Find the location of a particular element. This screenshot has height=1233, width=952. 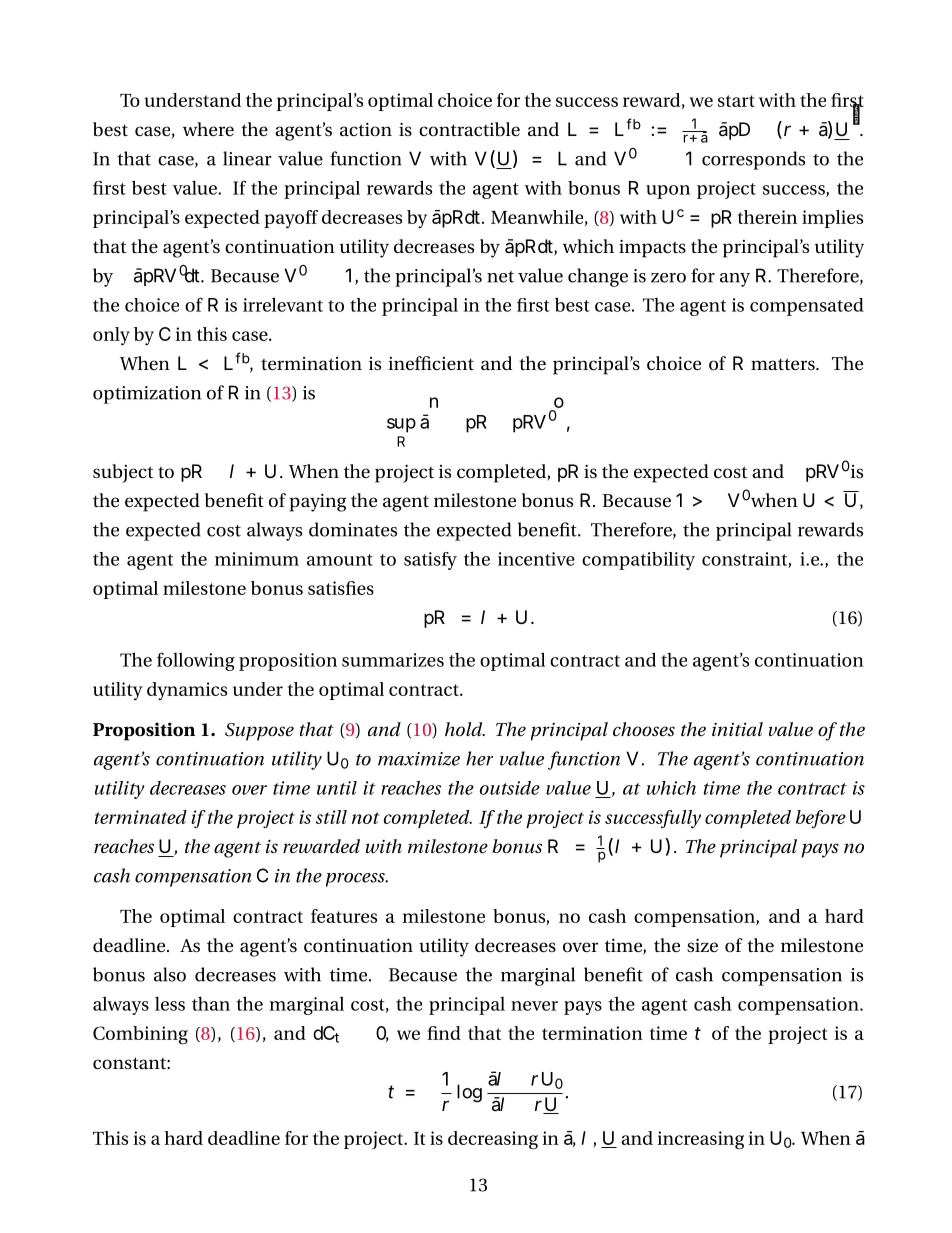

matters is located at coordinates (784, 364).
